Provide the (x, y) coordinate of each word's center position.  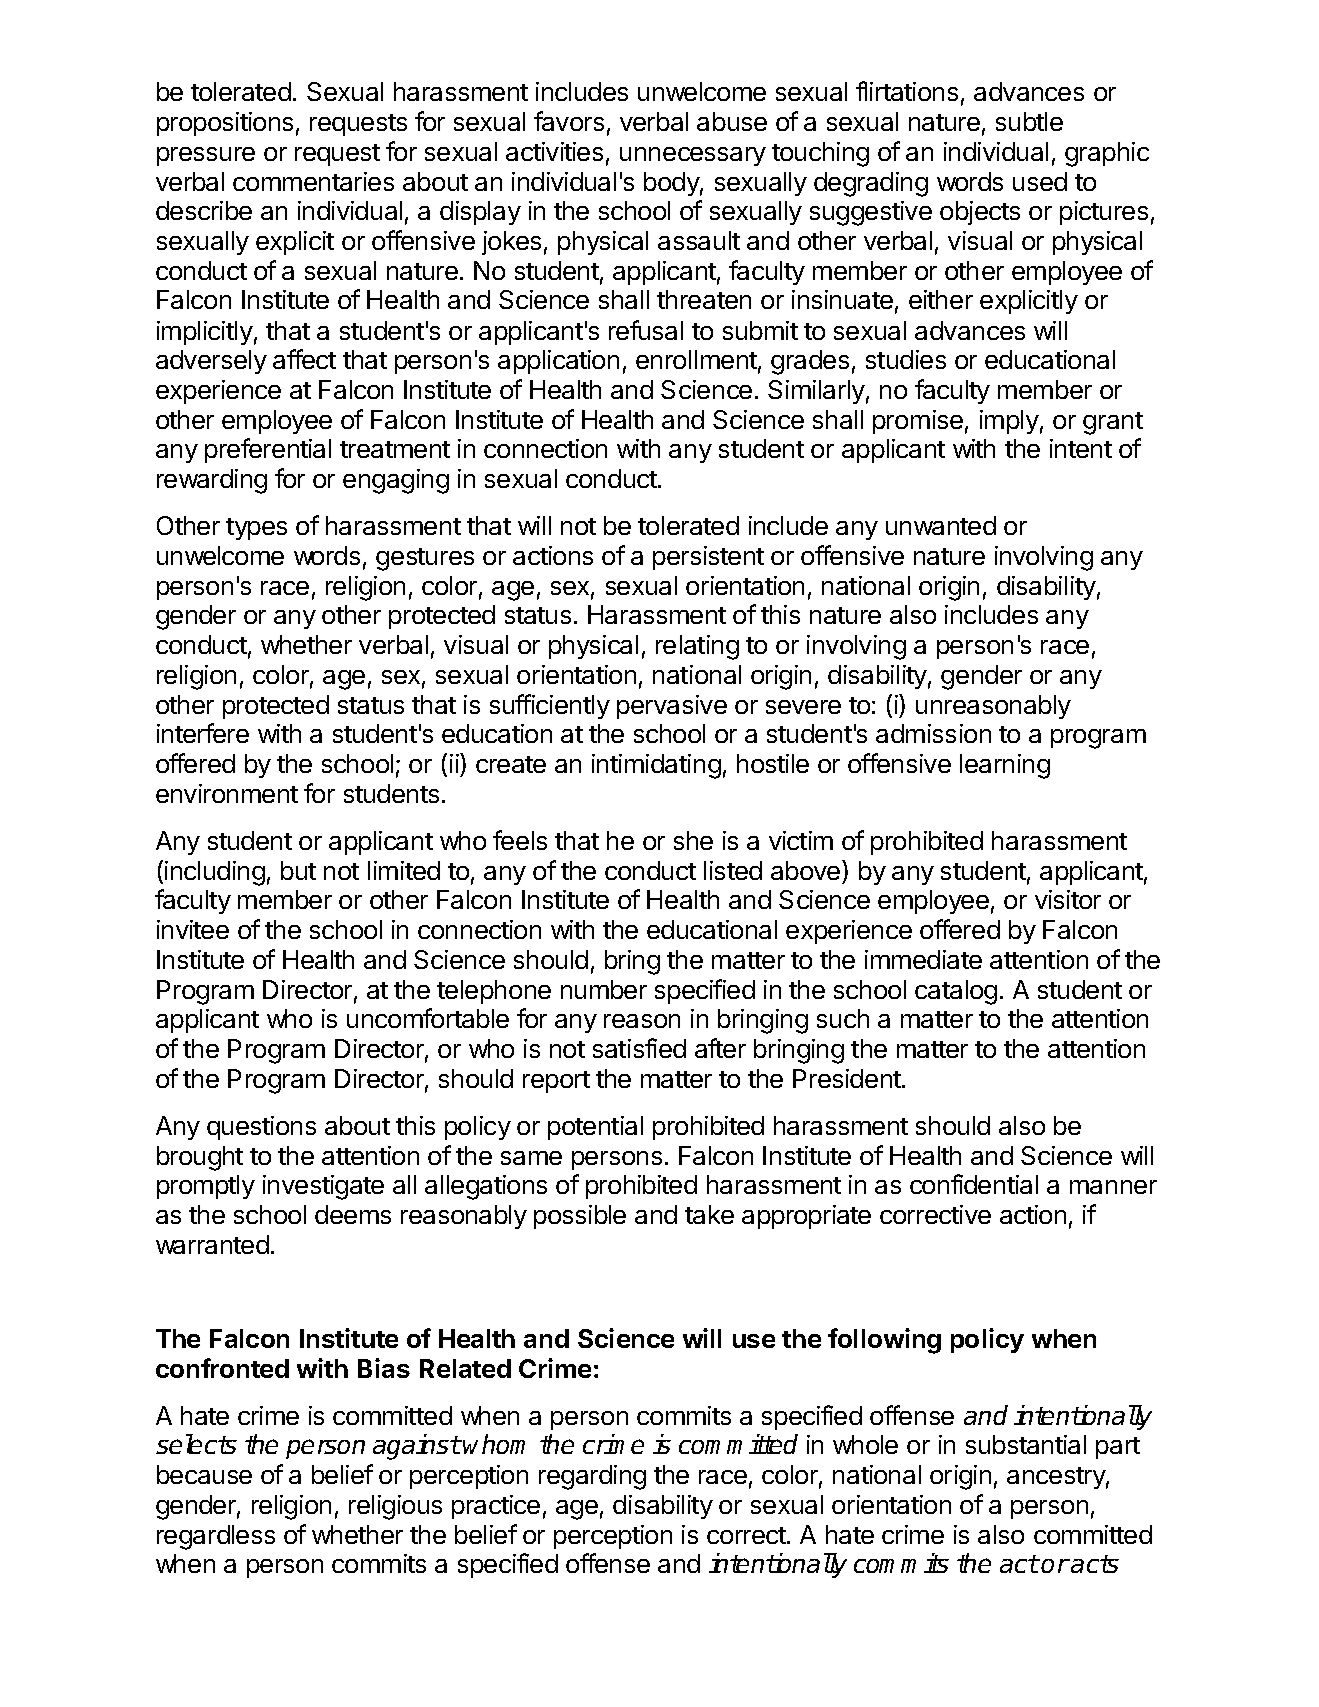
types (256, 529)
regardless (216, 1537)
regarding (592, 1477)
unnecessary (693, 156)
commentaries (313, 181)
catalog (956, 992)
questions (261, 1128)
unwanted (941, 525)
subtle (1029, 121)
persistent (708, 558)
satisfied (639, 1048)
